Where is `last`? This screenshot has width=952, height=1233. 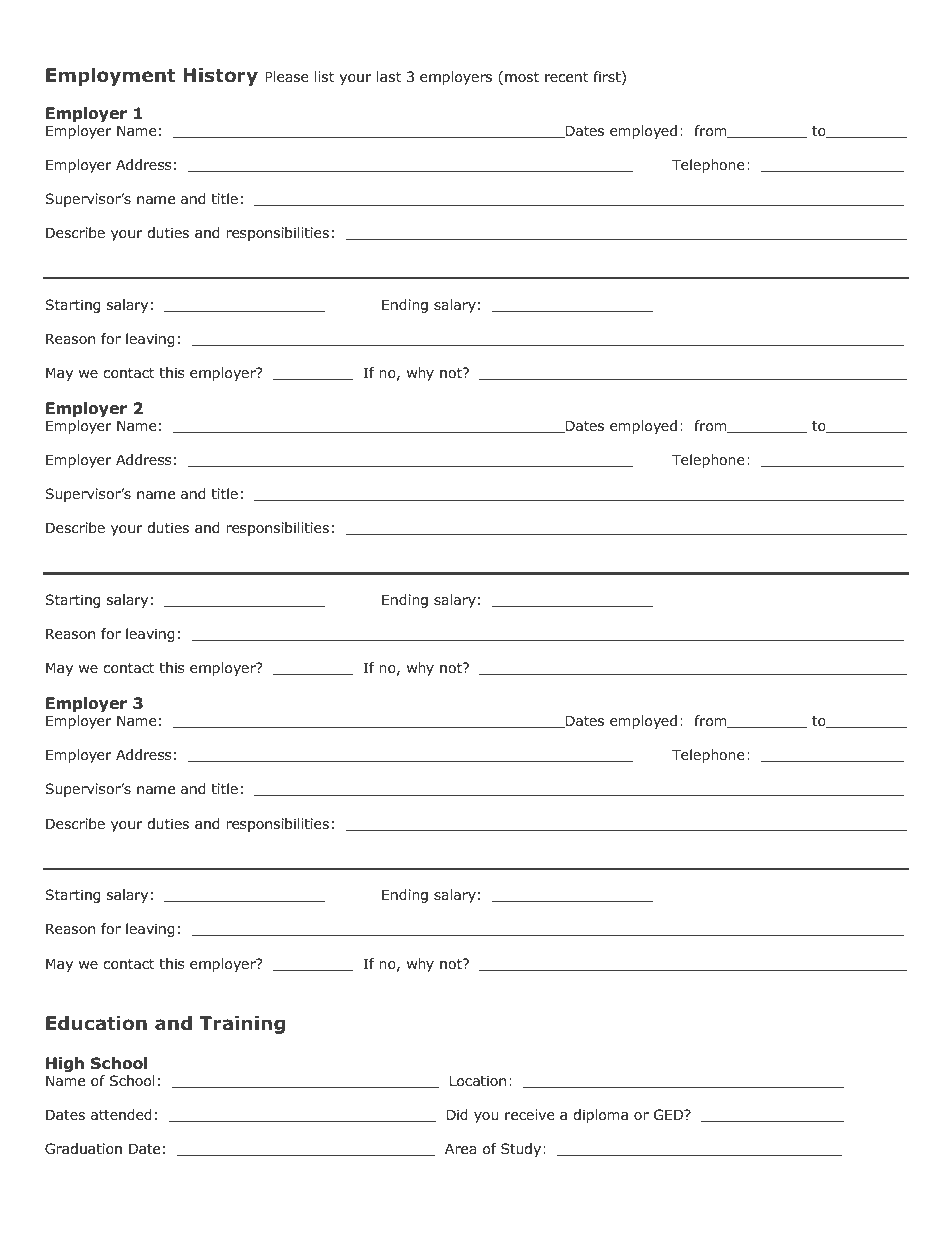
last is located at coordinates (389, 76).
